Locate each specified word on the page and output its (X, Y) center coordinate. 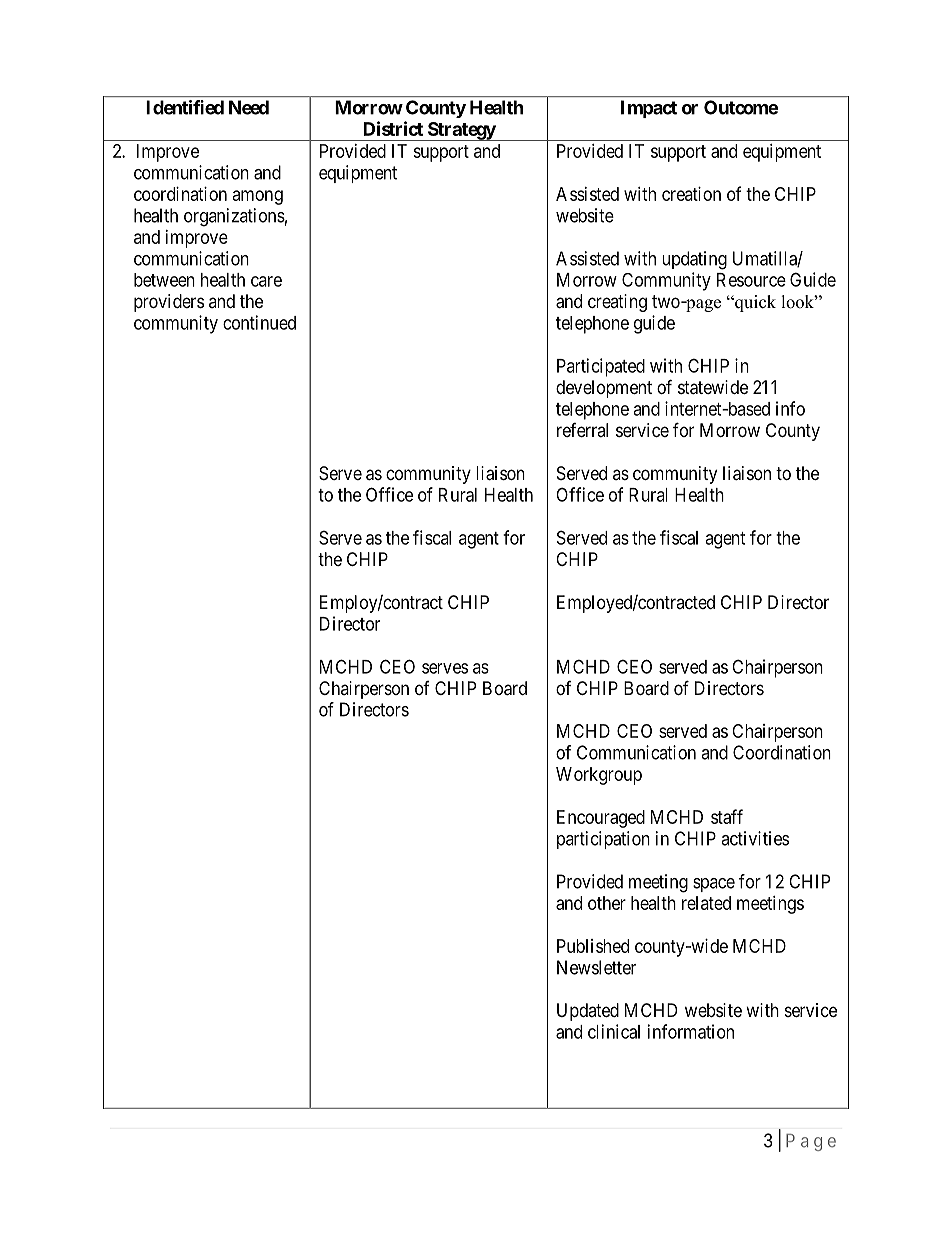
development (604, 389)
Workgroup (599, 776)
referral (582, 430)
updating (694, 260)
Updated (588, 1012)
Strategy (461, 131)
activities (755, 838)
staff (727, 816)
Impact (649, 109)
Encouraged (601, 819)
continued (259, 322)
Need (249, 107)
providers (169, 303)
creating (617, 303)
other (607, 903)
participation (603, 840)
